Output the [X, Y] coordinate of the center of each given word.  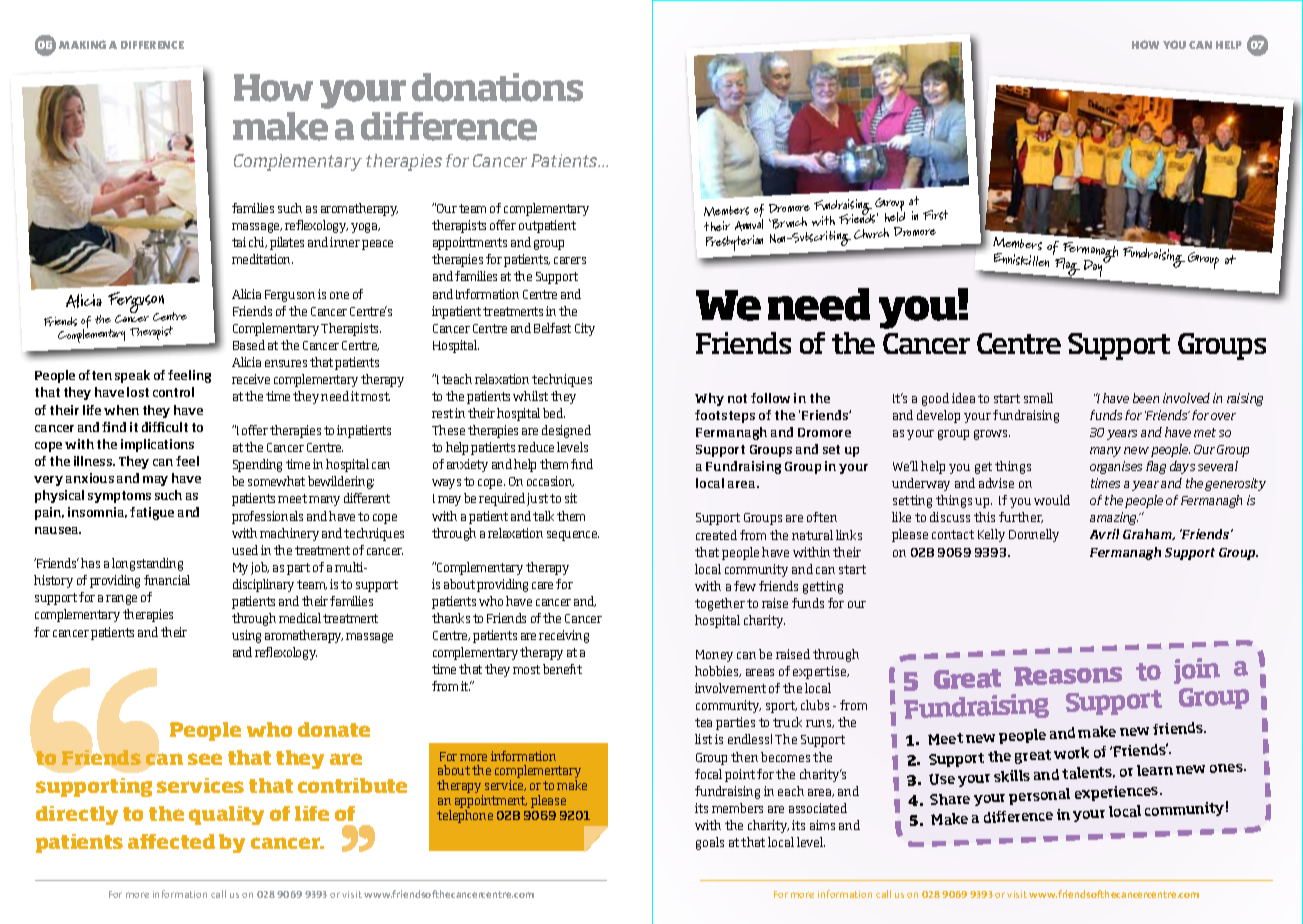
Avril [1104, 534]
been [1146, 398]
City [585, 329]
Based [249, 345]
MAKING [82, 44]
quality [226, 815]
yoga [365, 228]
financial [167, 580]
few [745, 586]
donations [497, 87]
